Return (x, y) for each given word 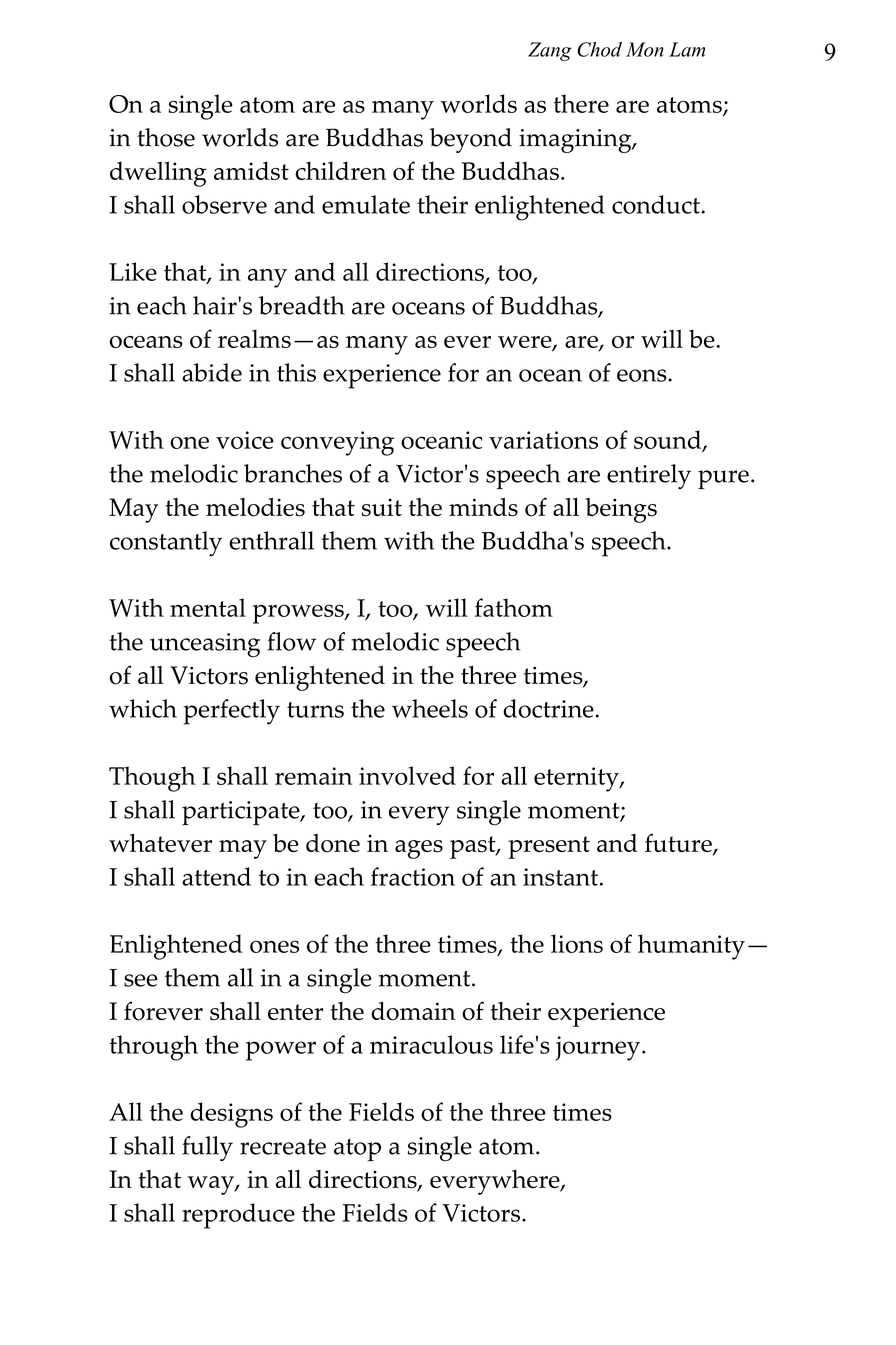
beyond (471, 140)
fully (207, 1148)
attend (216, 876)
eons (643, 375)
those (166, 137)
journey (599, 1048)
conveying (337, 443)
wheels (430, 708)
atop (357, 1150)
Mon (645, 49)
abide (212, 372)
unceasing (205, 645)
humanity (691, 947)
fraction (413, 876)
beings (621, 510)
